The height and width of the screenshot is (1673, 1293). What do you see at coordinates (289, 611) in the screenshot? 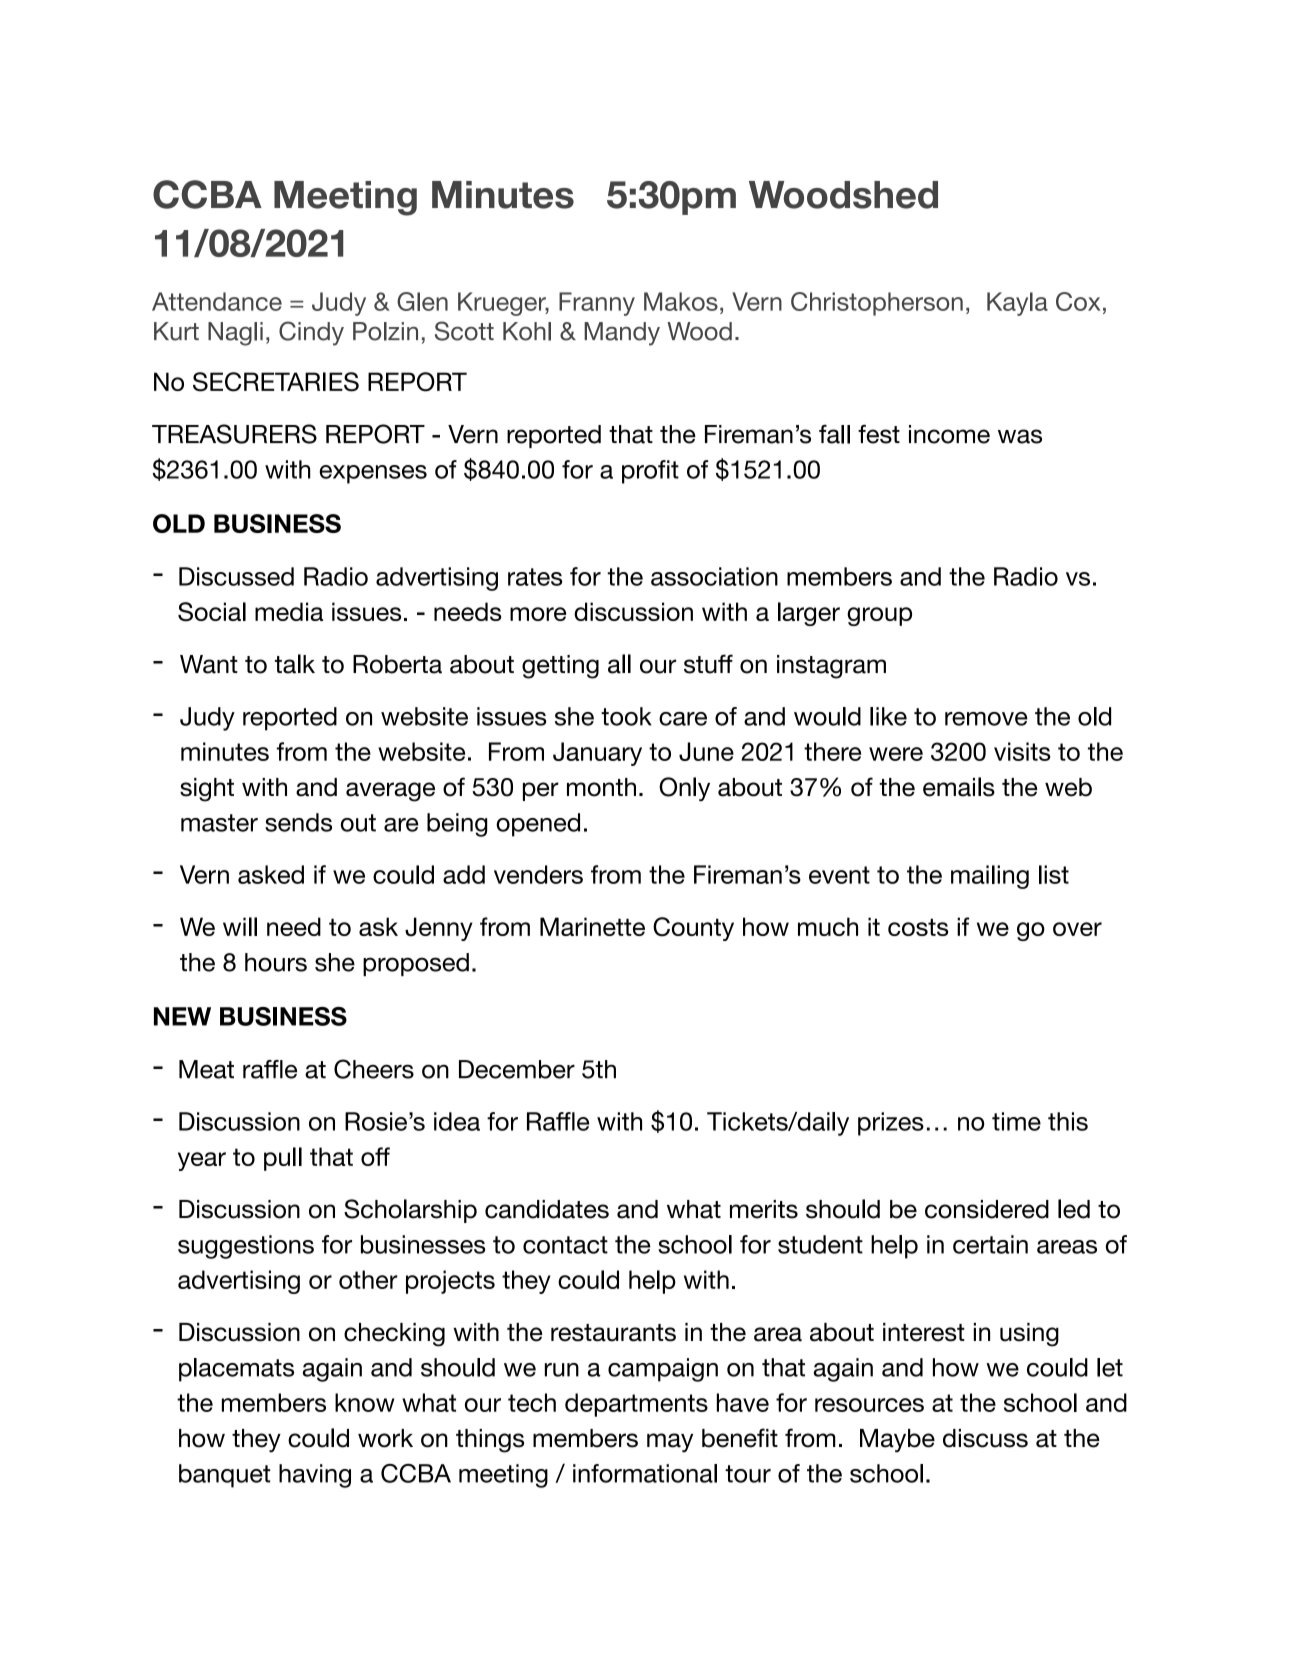
I see `media` at bounding box center [289, 611].
